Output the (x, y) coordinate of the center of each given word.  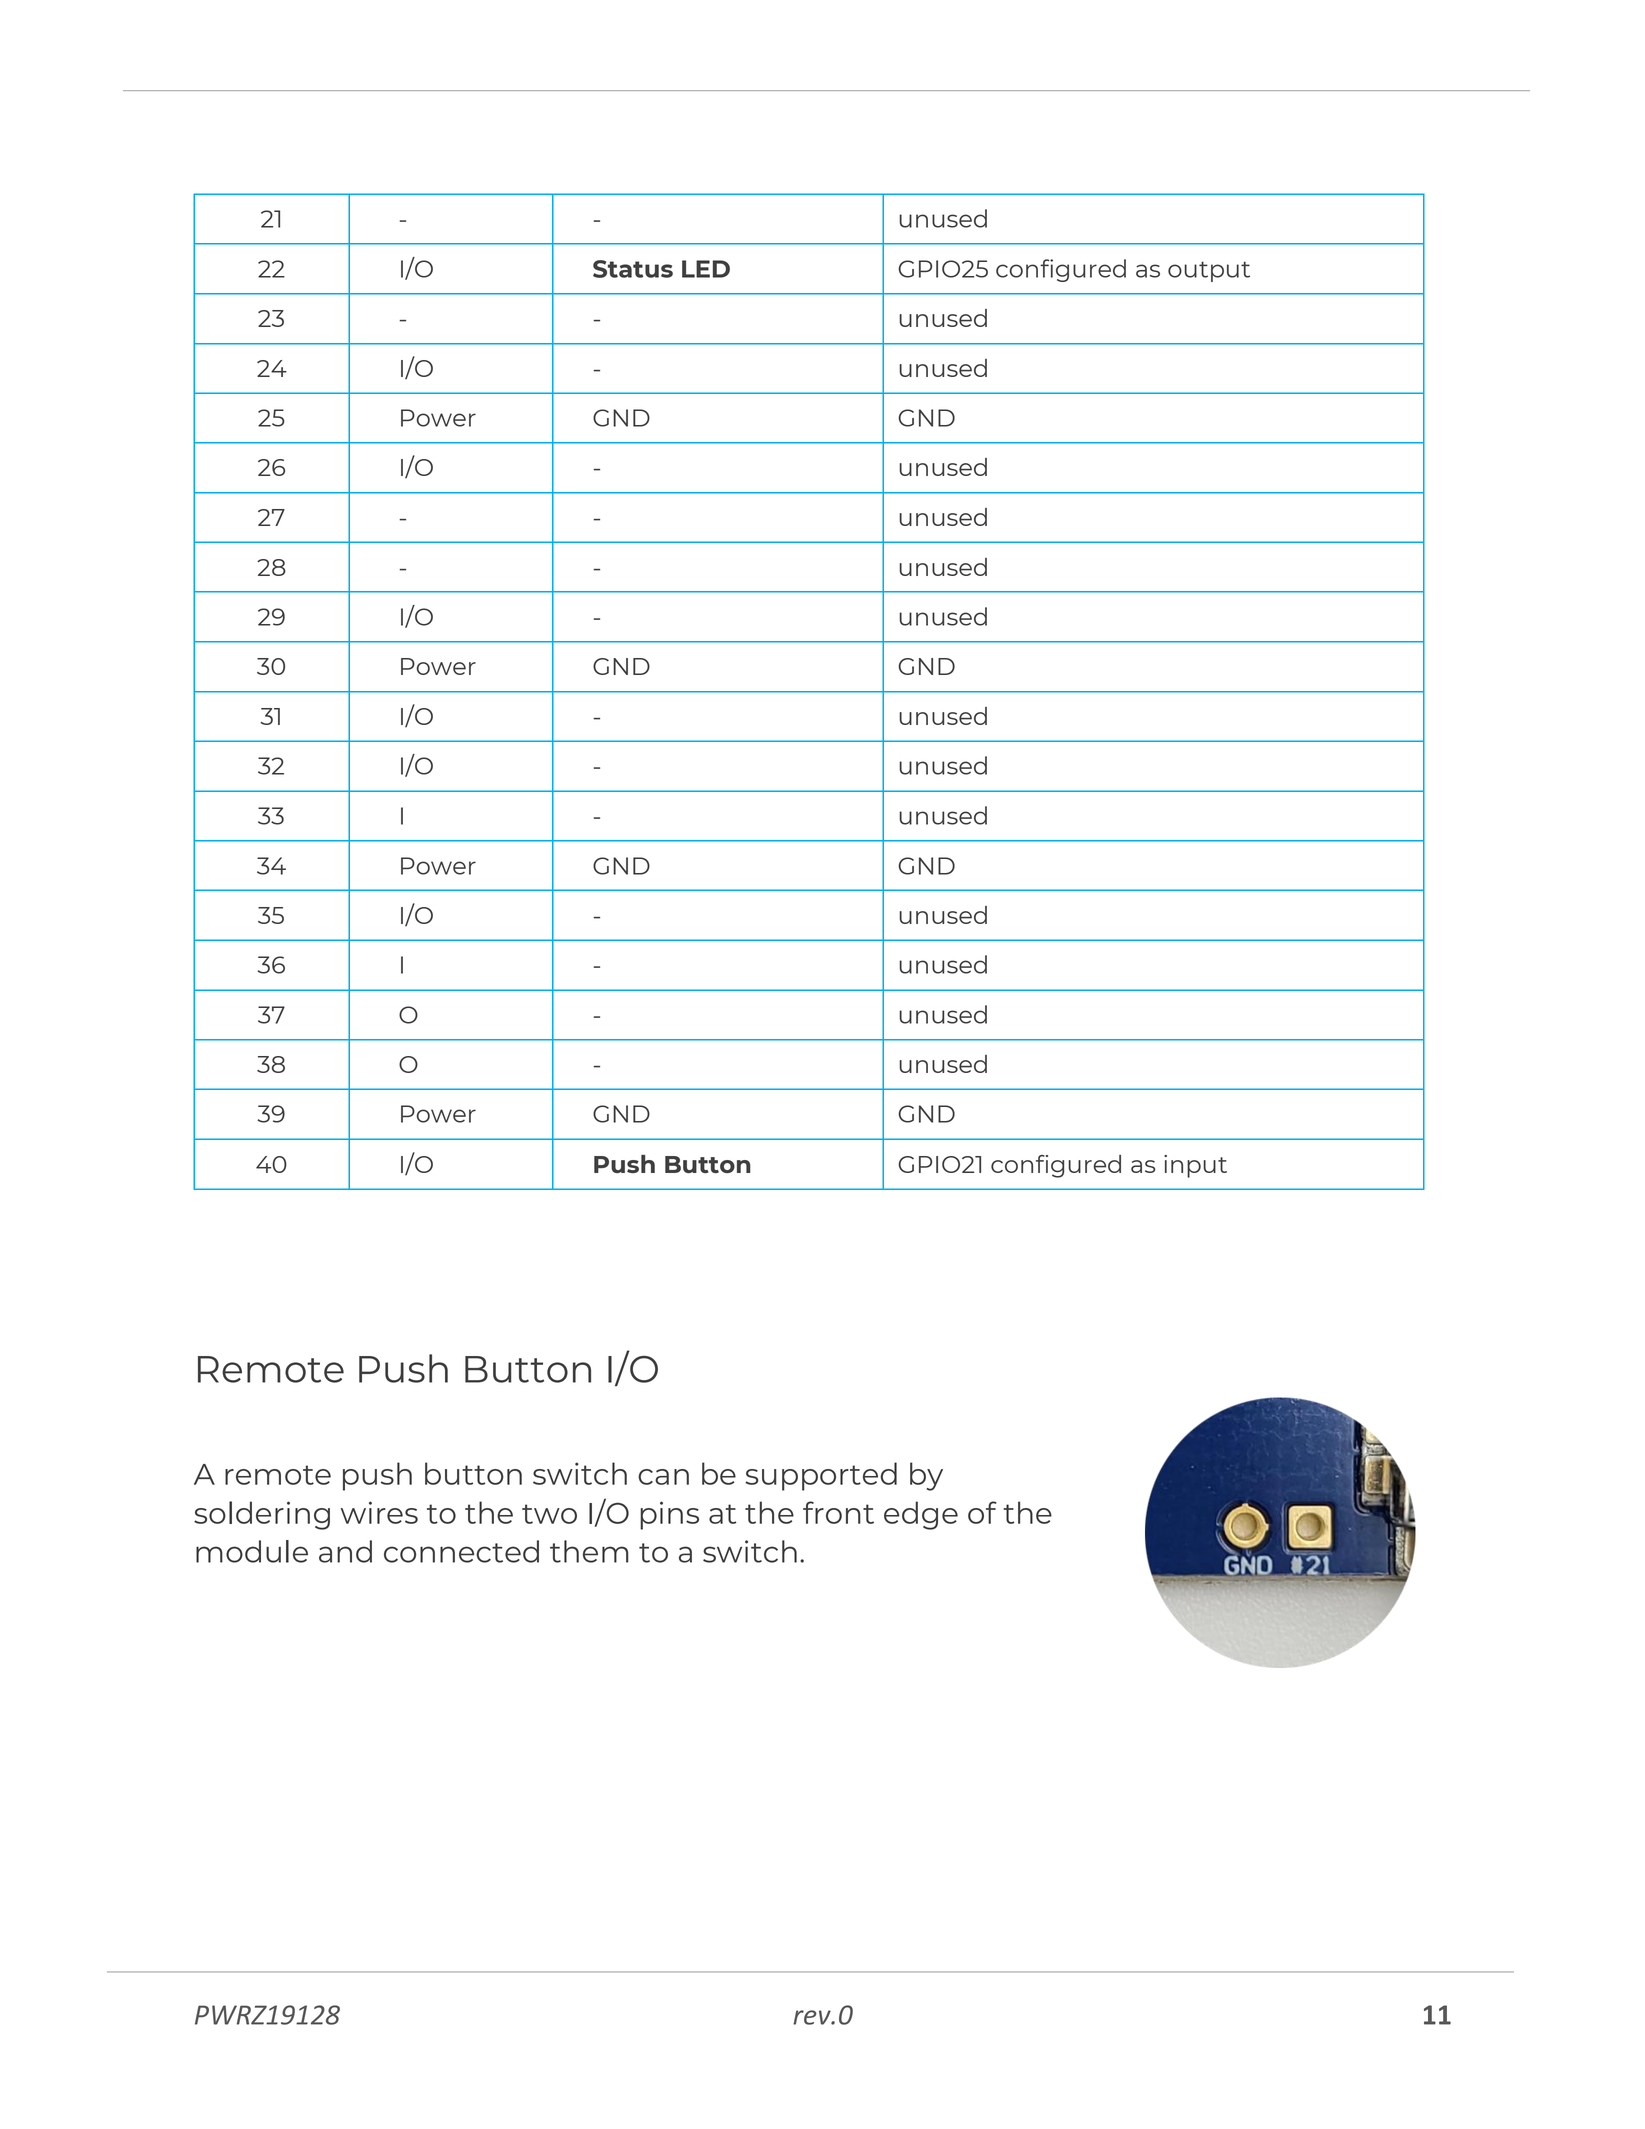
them (589, 1551)
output (1209, 271)
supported (821, 1476)
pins (669, 1515)
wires (379, 1512)
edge (921, 1515)
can (663, 1477)
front (838, 1512)
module (252, 1551)
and (345, 1551)
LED (706, 269)
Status (633, 269)
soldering (262, 1515)
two (549, 1514)
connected (461, 1551)
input (1195, 1166)
